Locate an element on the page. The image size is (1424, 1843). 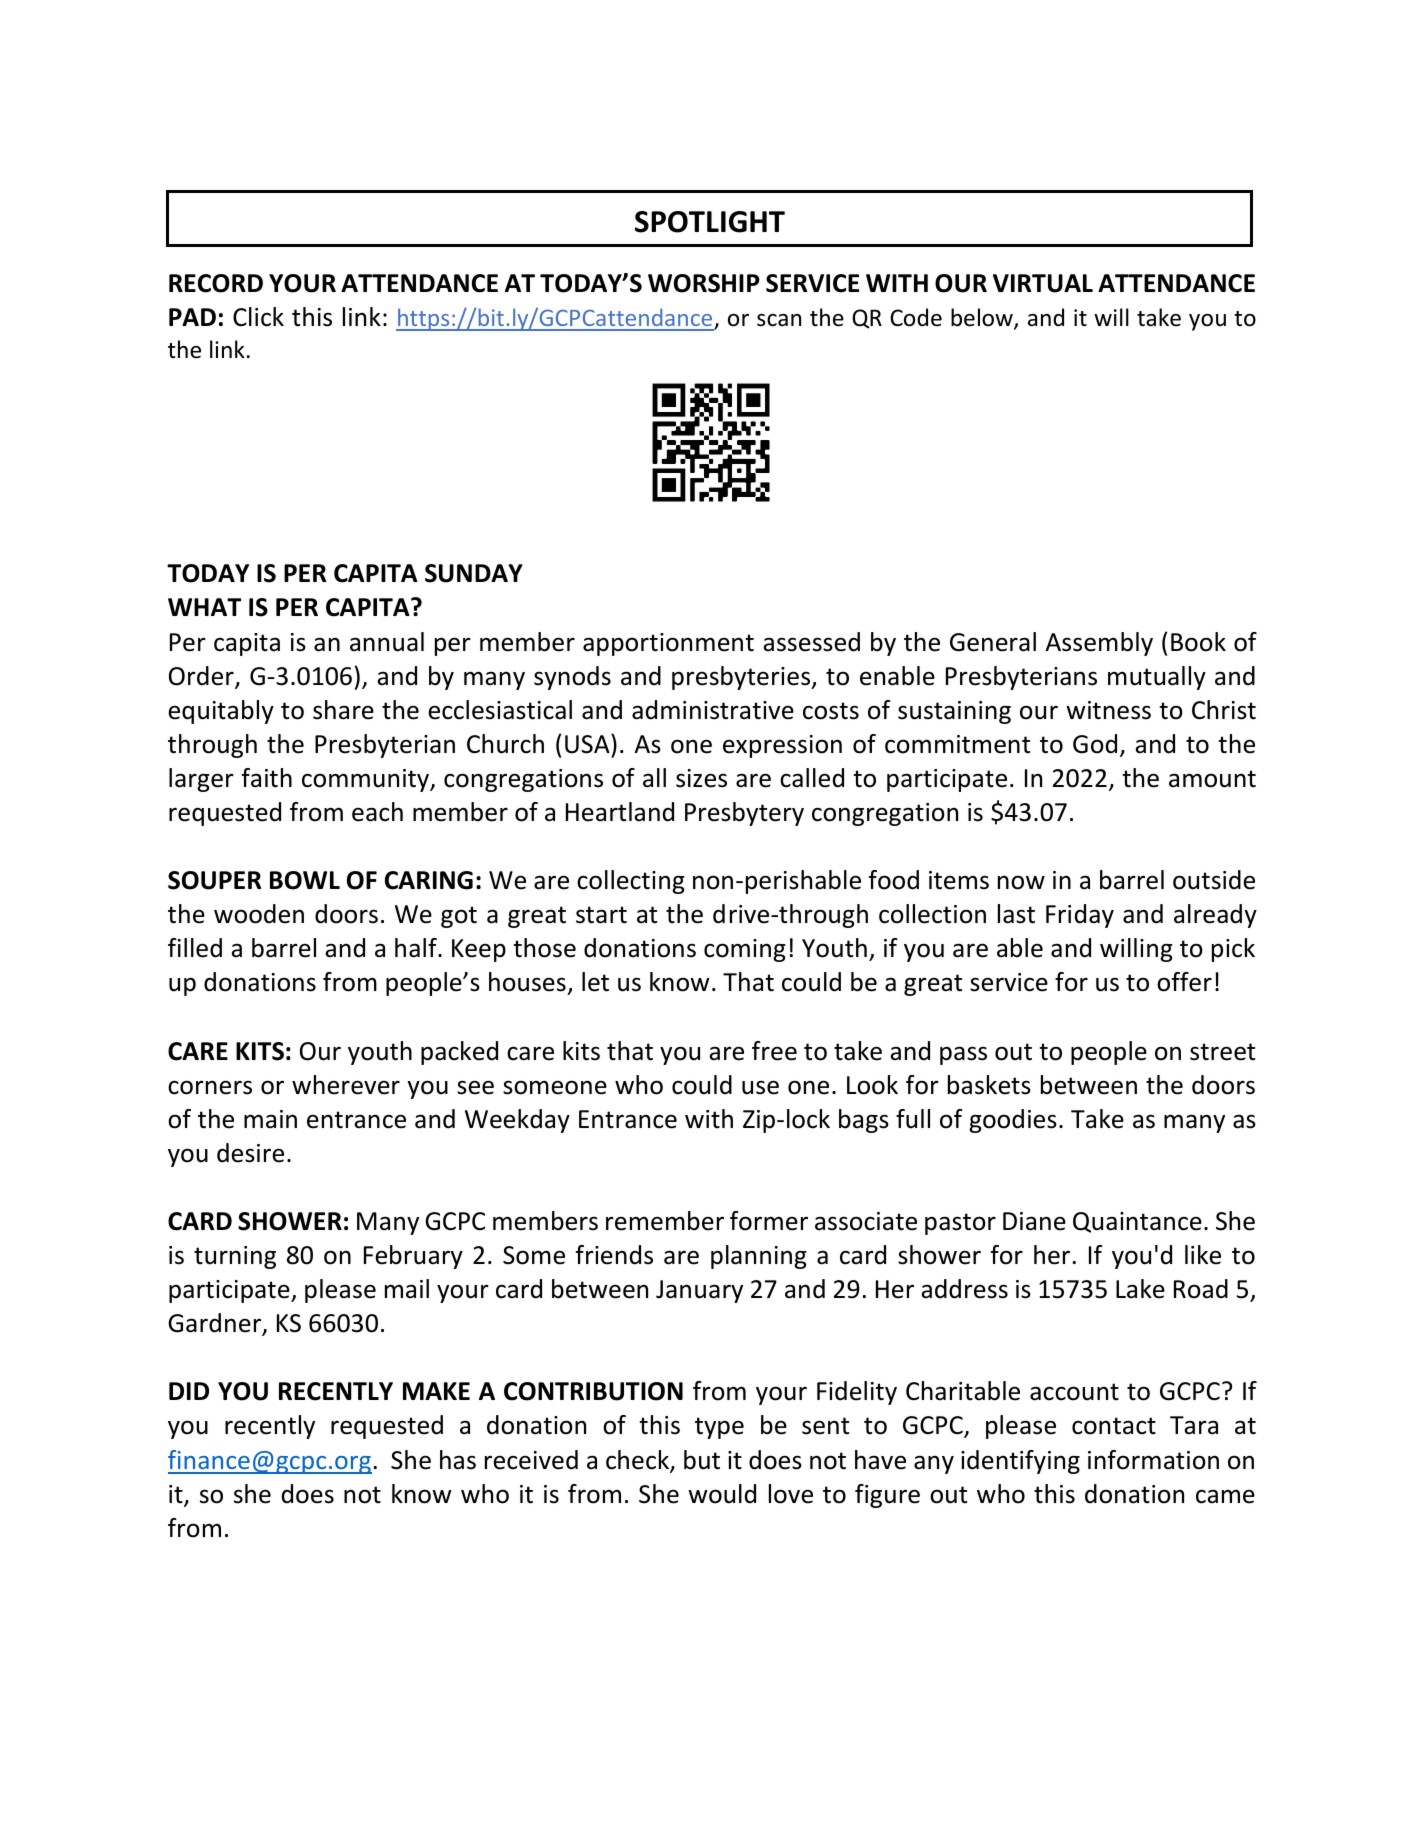
offer is located at coordinates (1184, 982).
